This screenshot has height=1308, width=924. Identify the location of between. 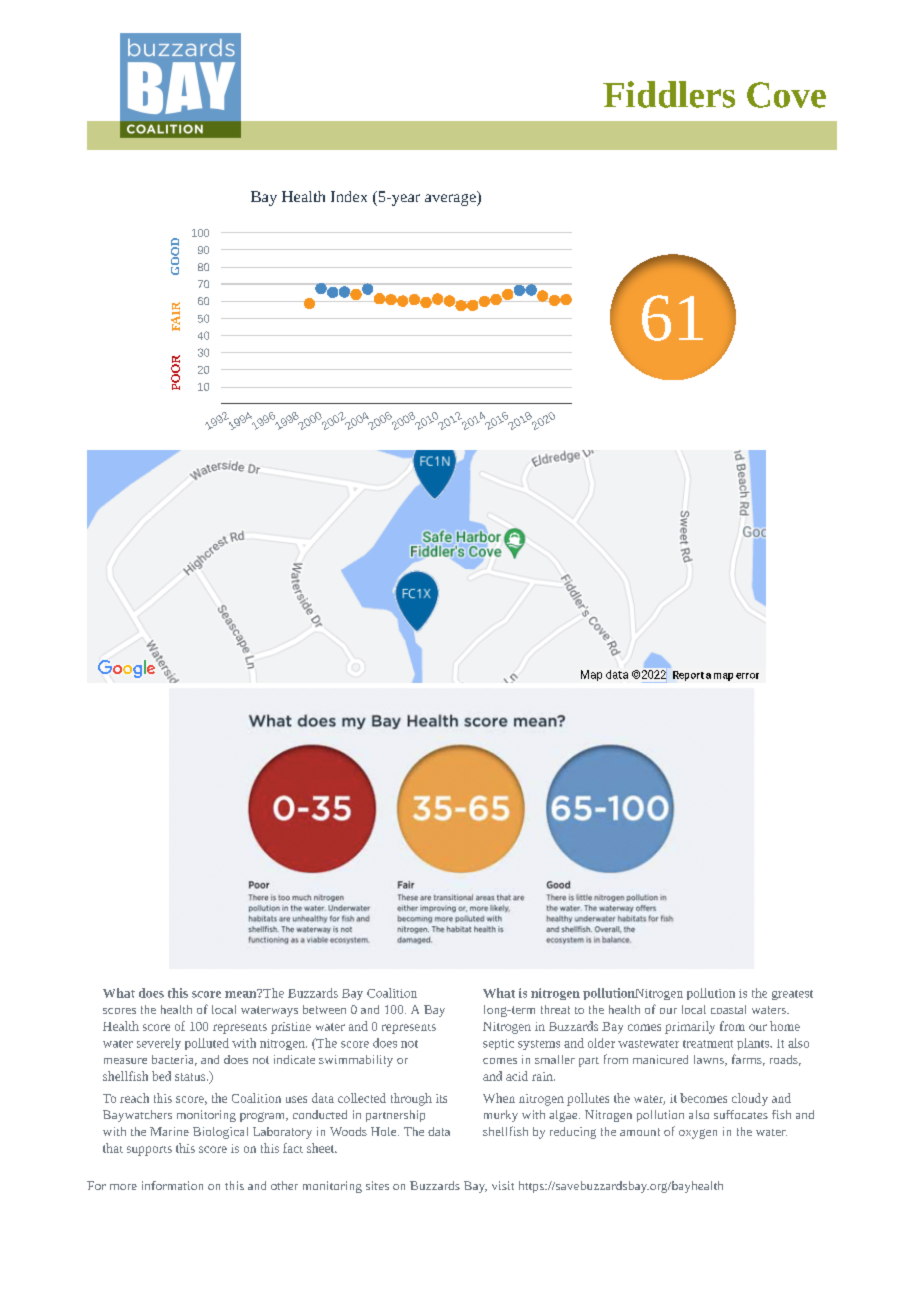
(324, 1009).
